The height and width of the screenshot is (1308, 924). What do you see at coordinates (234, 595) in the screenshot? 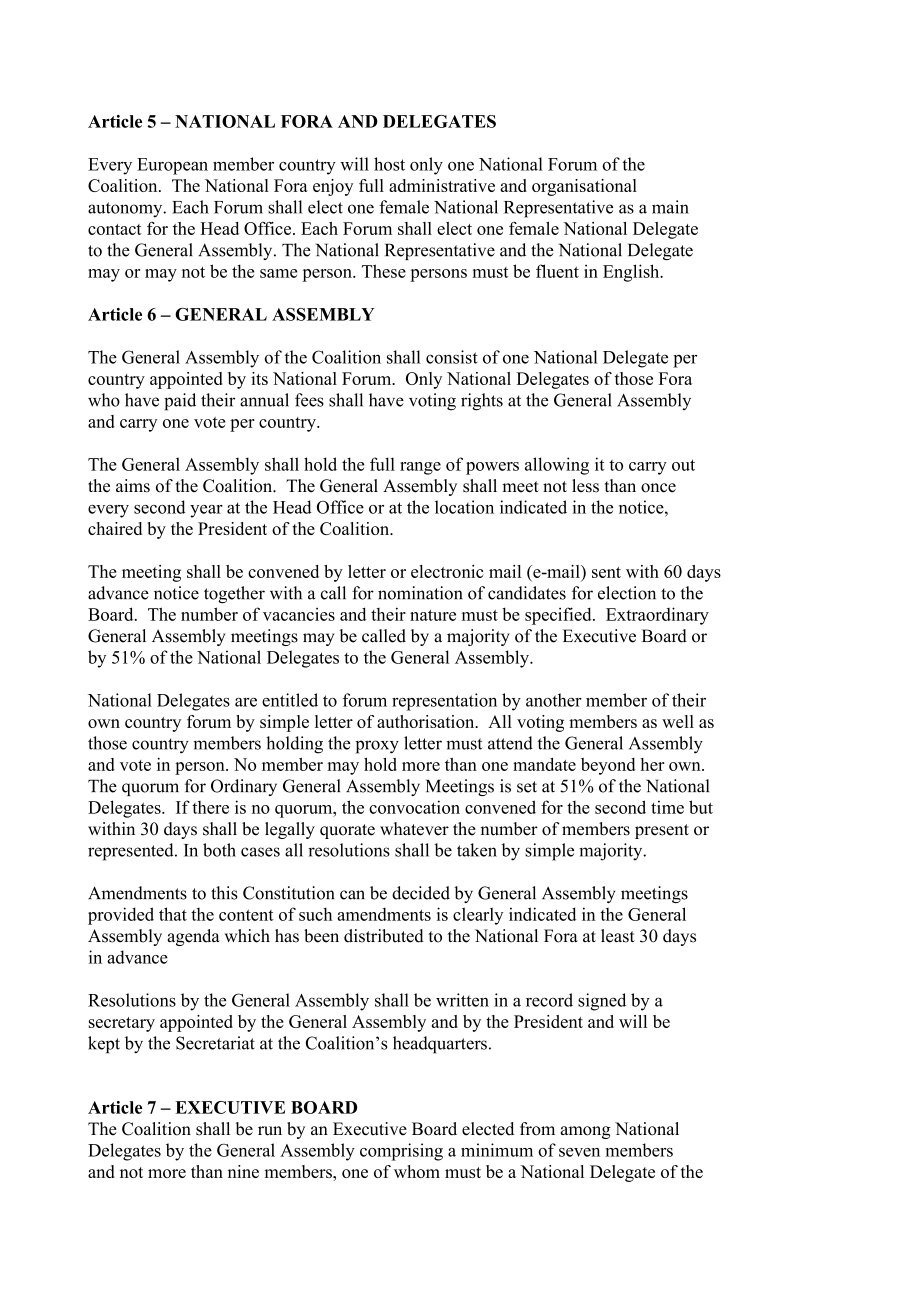
I see `together` at bounding box center [234, 595].
